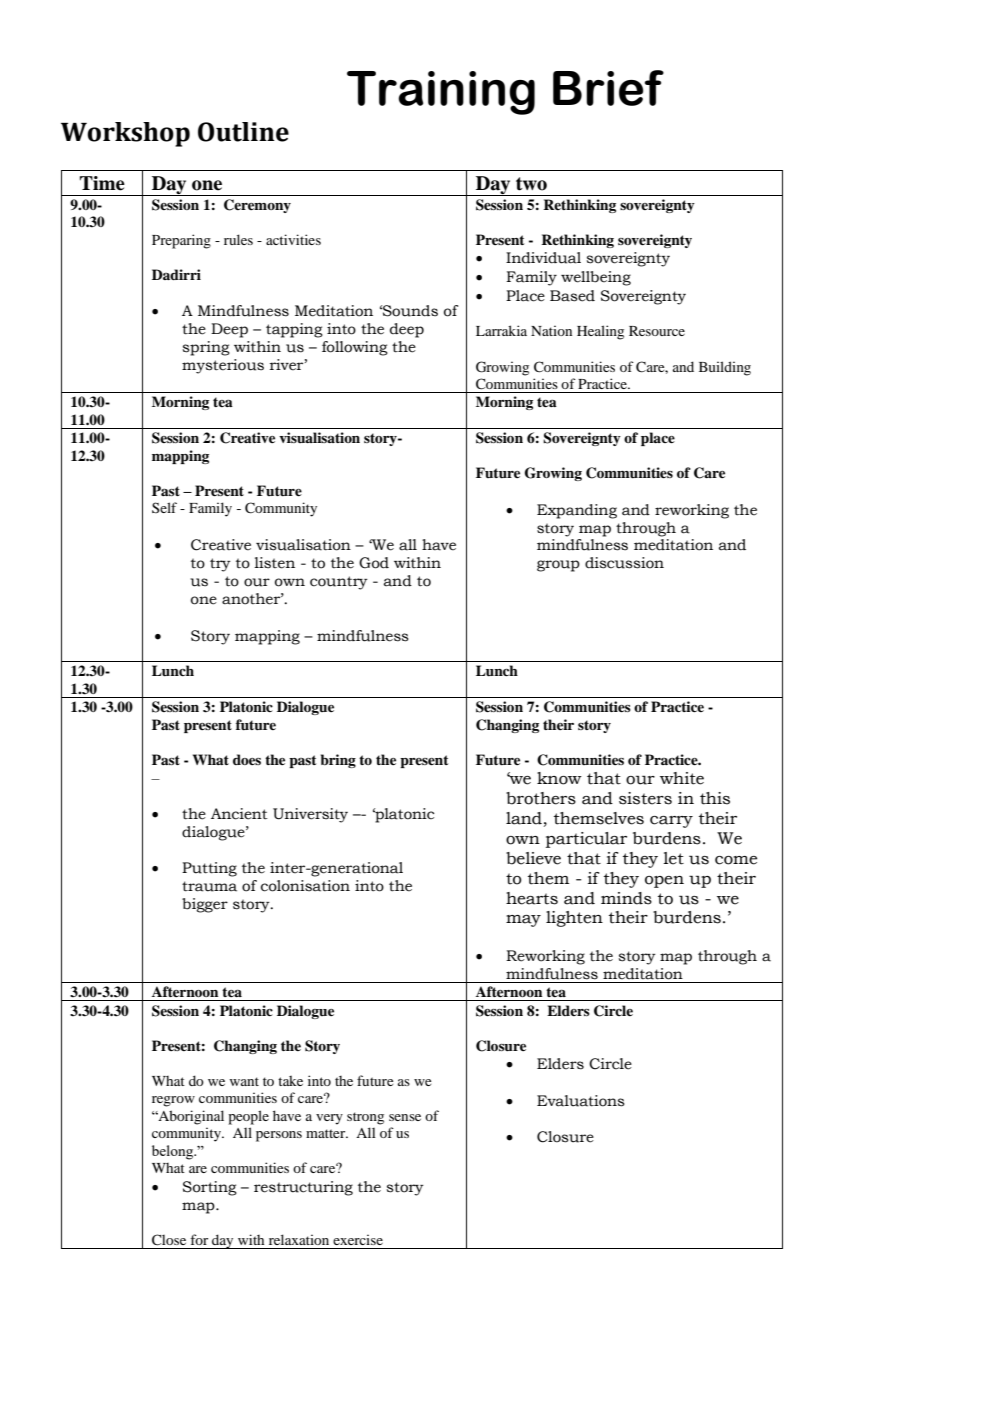  What do you see at coordinates (125, 134) in the page?
I see `Workshop` at bounding box center [125, 134].
